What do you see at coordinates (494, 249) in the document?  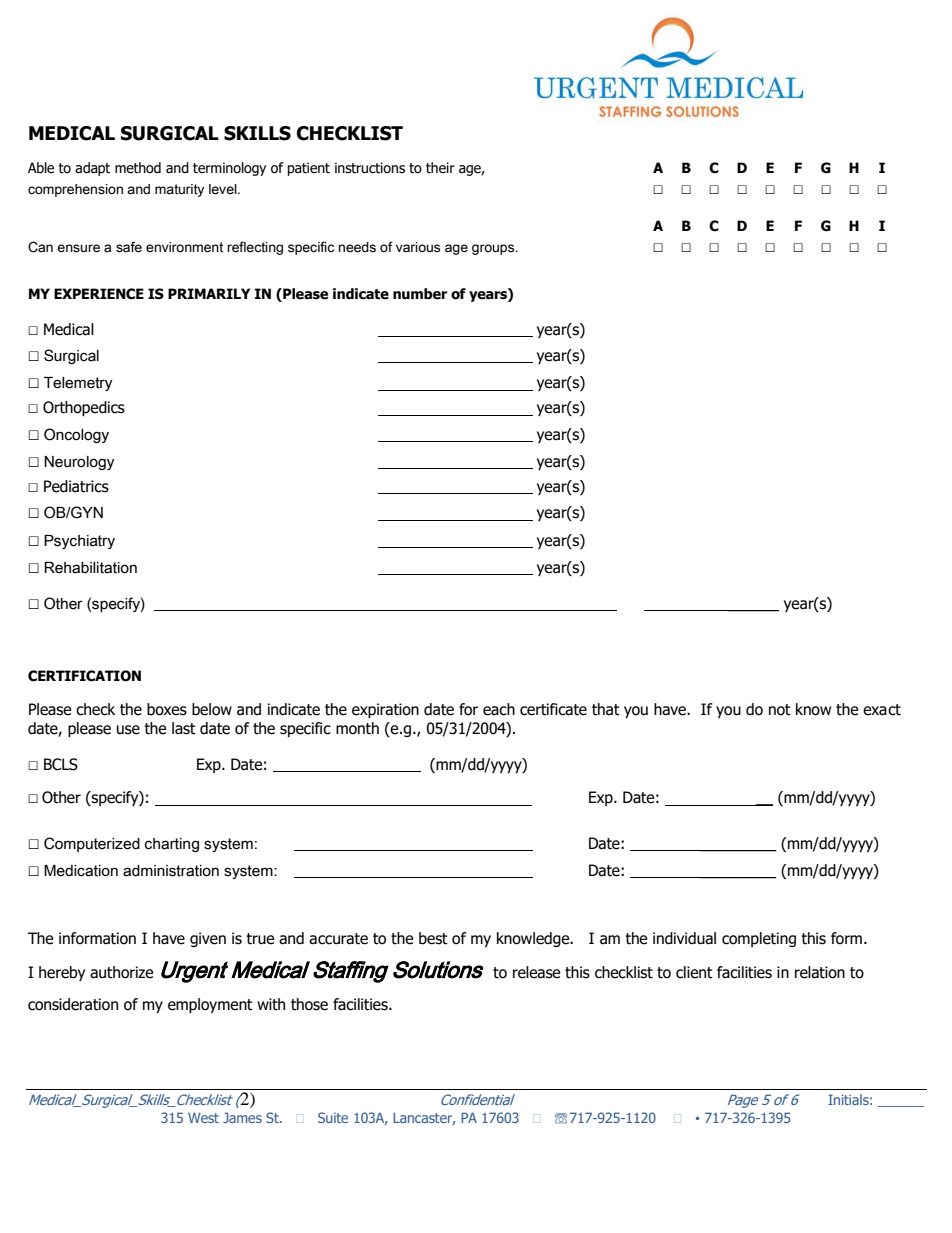 I see `groups` at bounding box center [494, 249].
